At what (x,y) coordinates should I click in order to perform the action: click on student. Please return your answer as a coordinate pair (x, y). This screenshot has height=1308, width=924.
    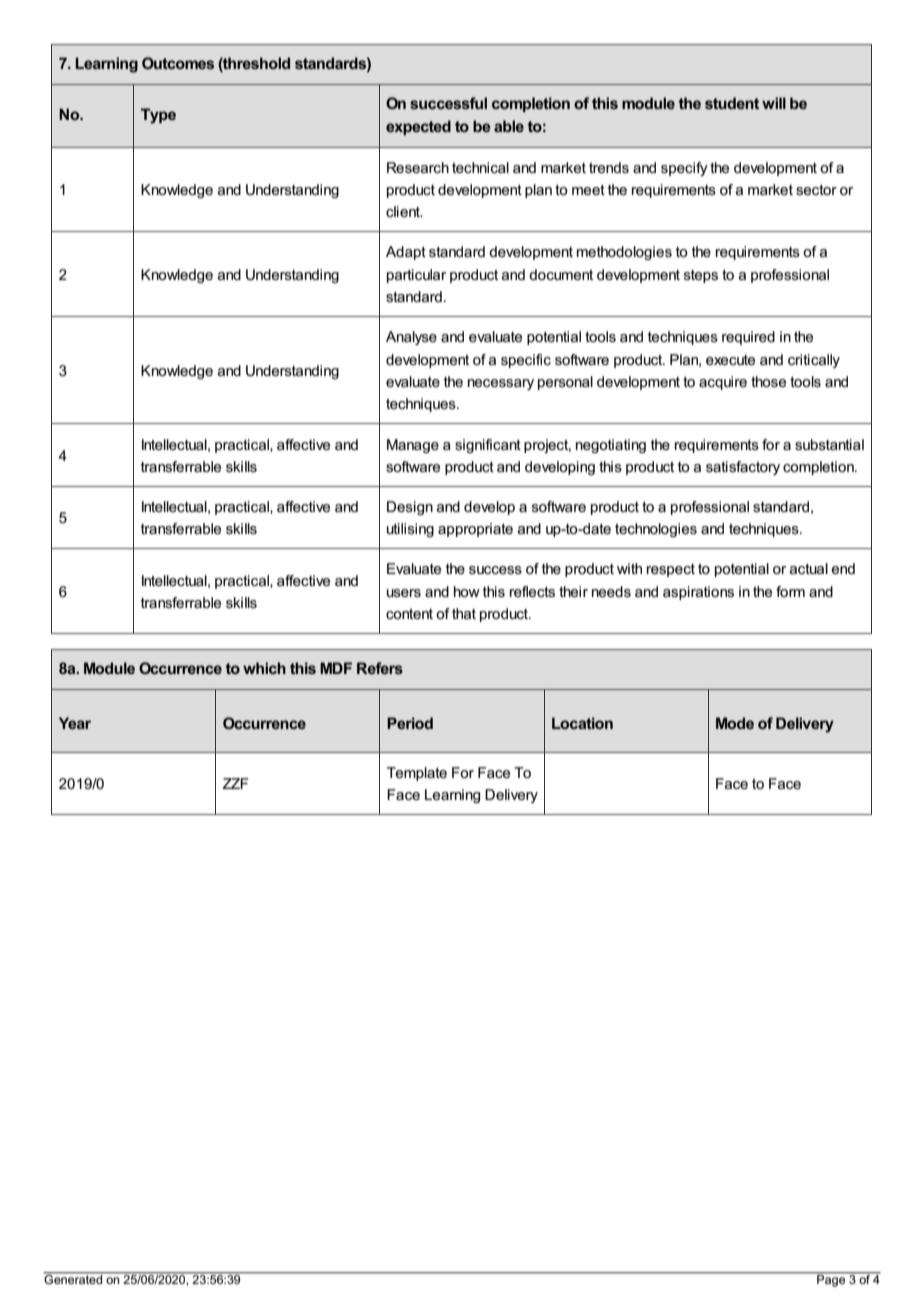
    Looking at the image, I should click on (732, 103).
